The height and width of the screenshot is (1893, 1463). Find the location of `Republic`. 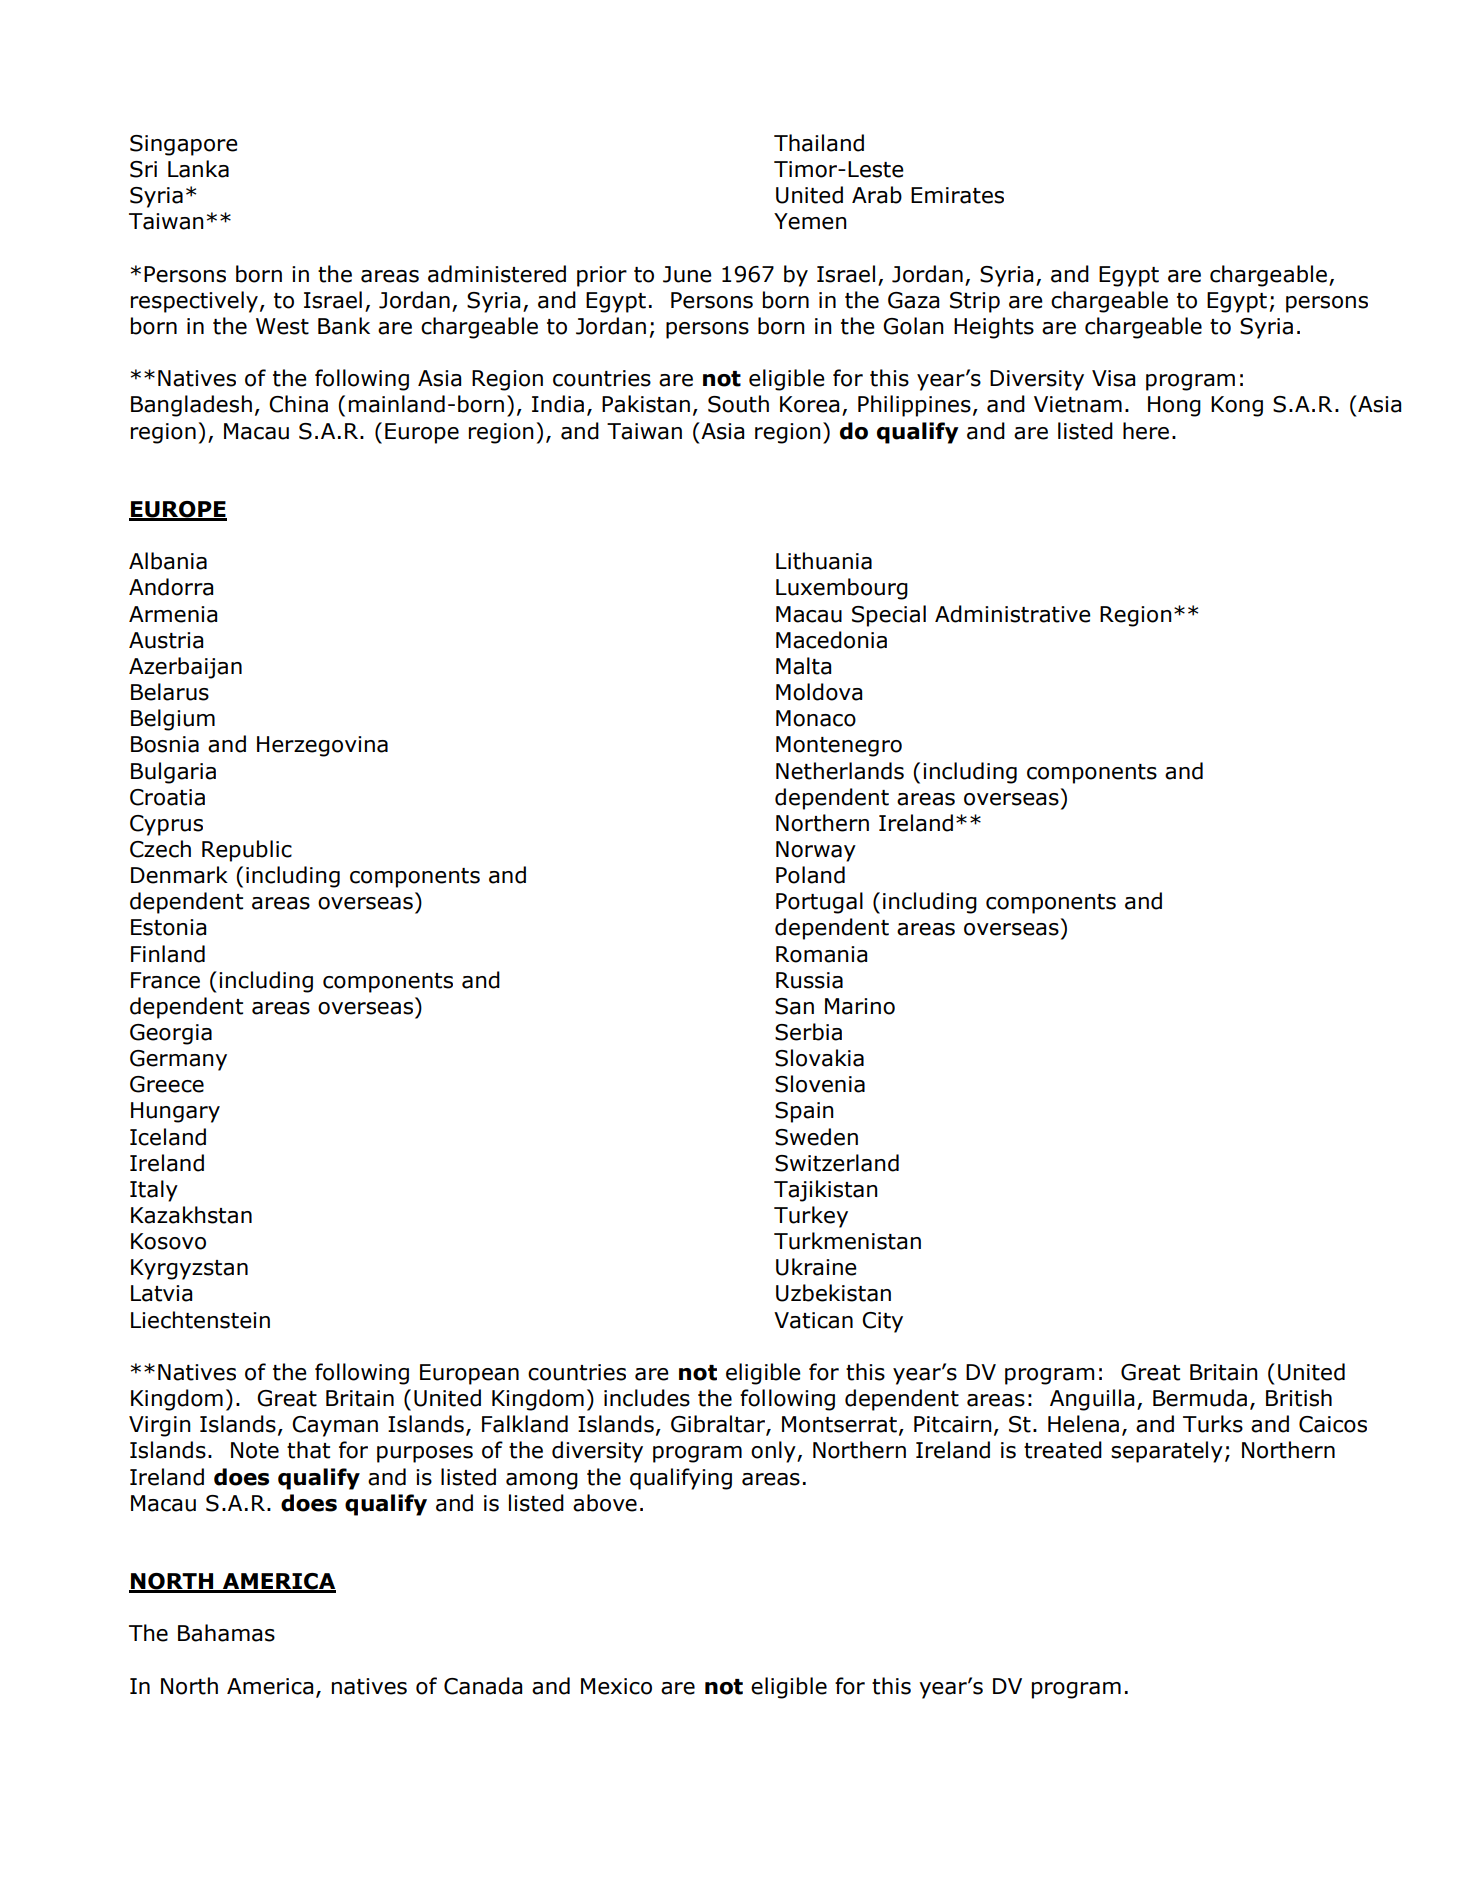

Republic is located at coordinates (247, 851).
